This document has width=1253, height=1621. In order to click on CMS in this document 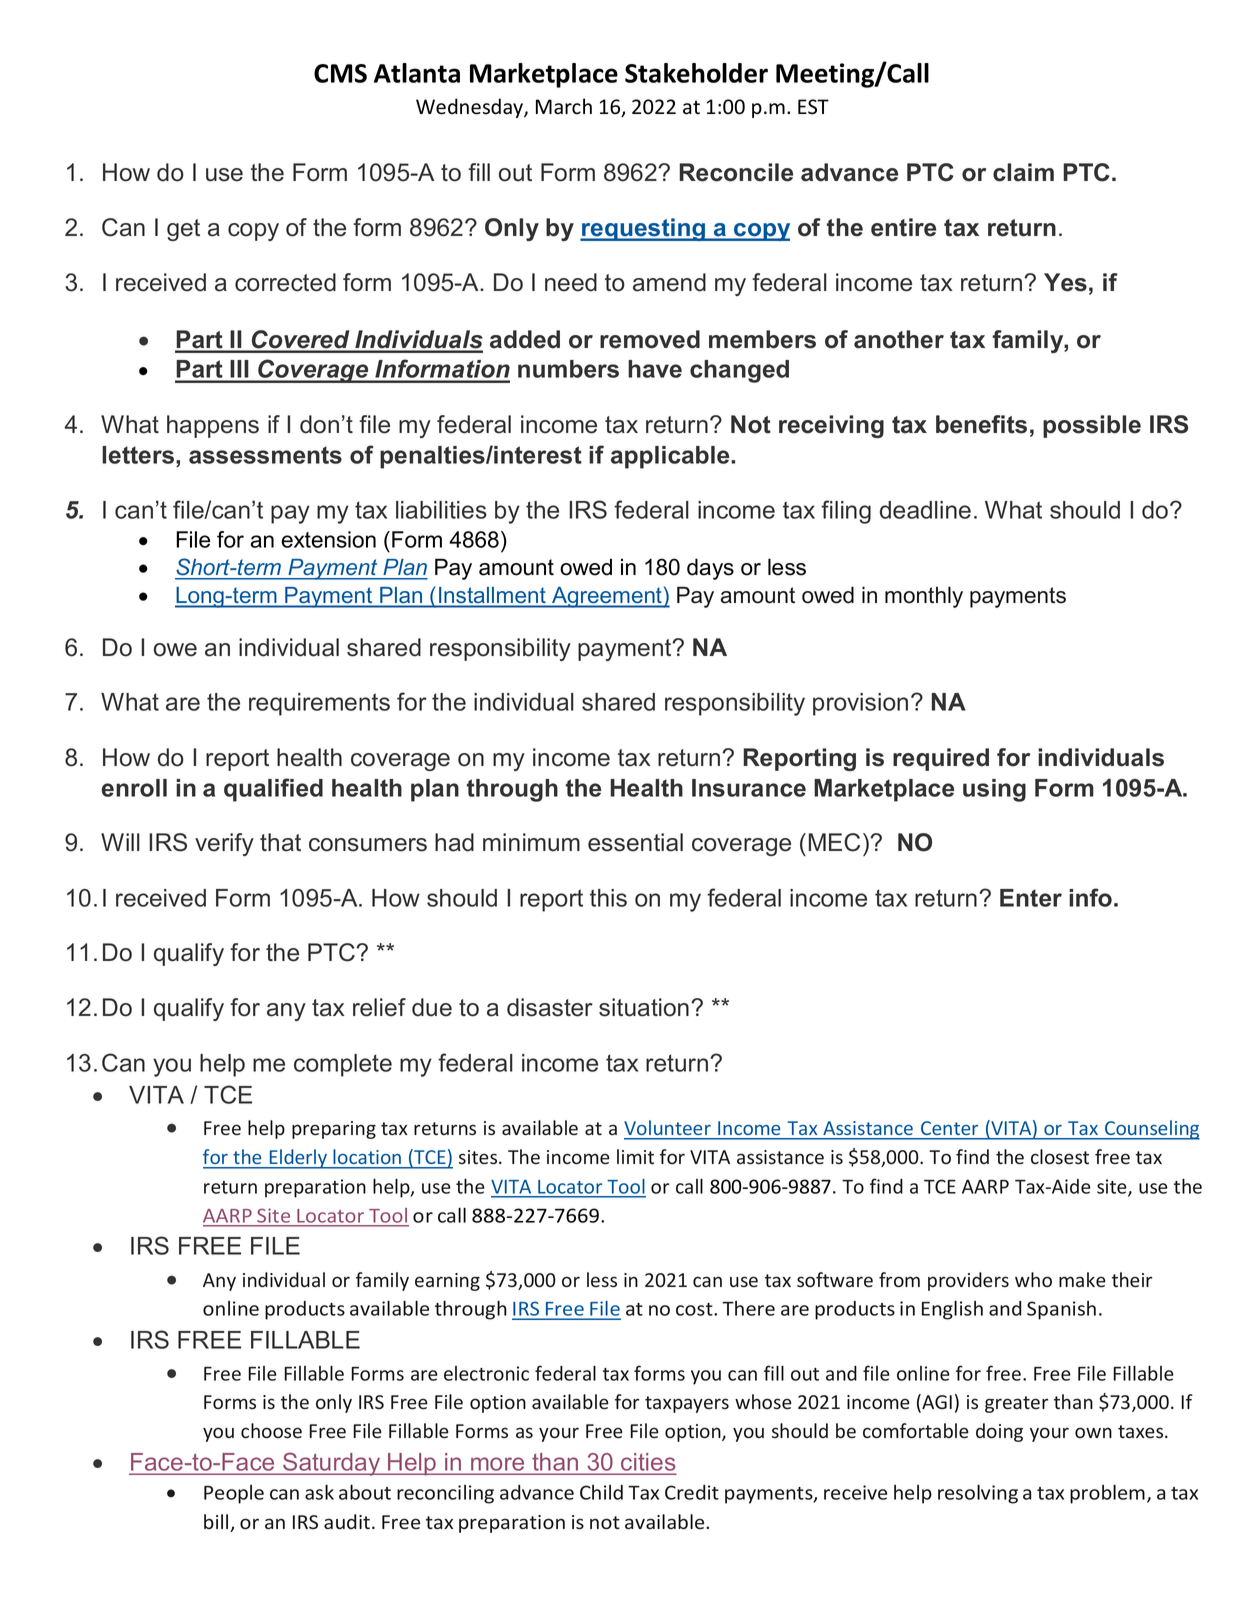, I will do `click(340, 73)`.
